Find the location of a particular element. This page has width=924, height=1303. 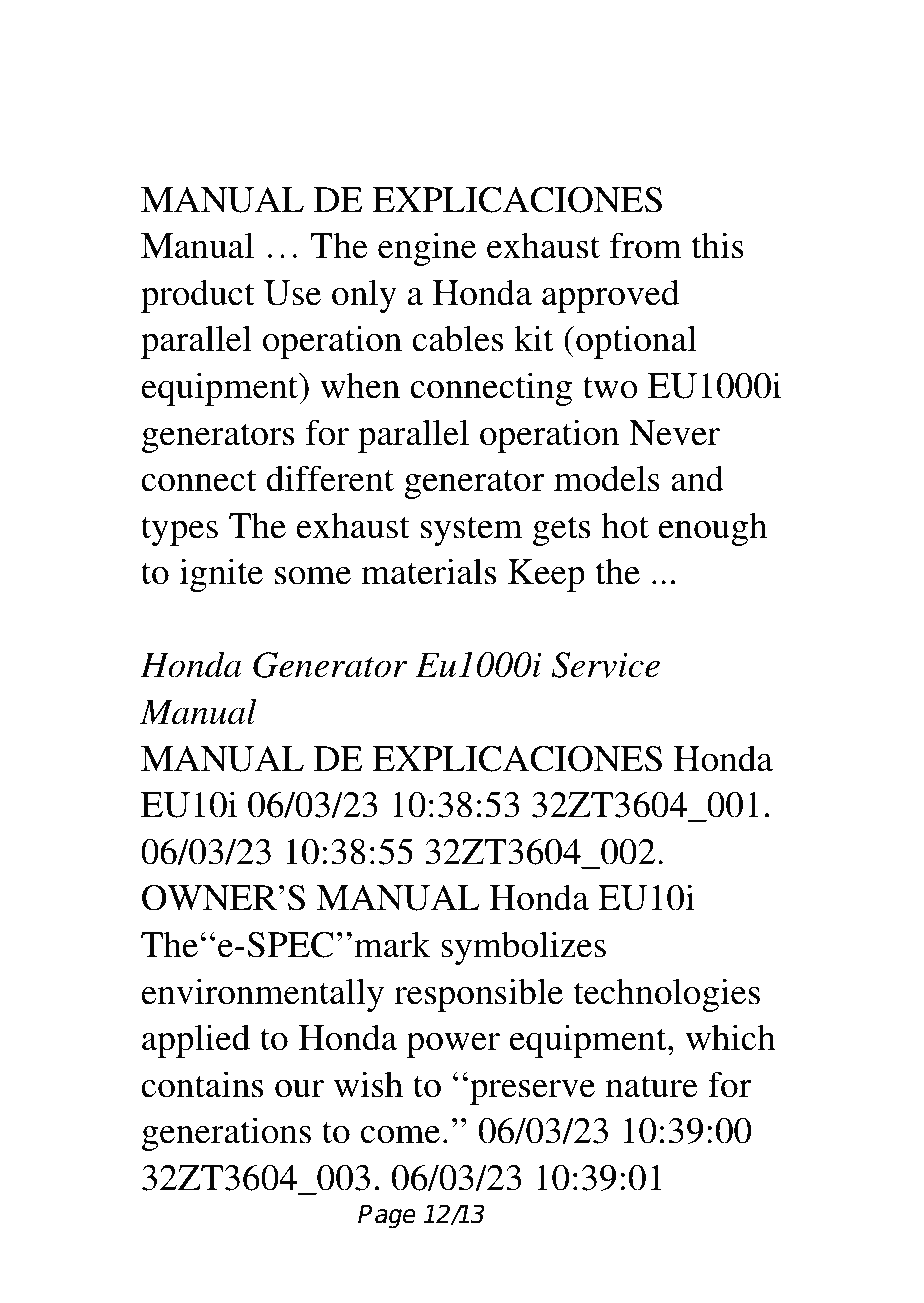

enough is located at coordinates (713, 529).
